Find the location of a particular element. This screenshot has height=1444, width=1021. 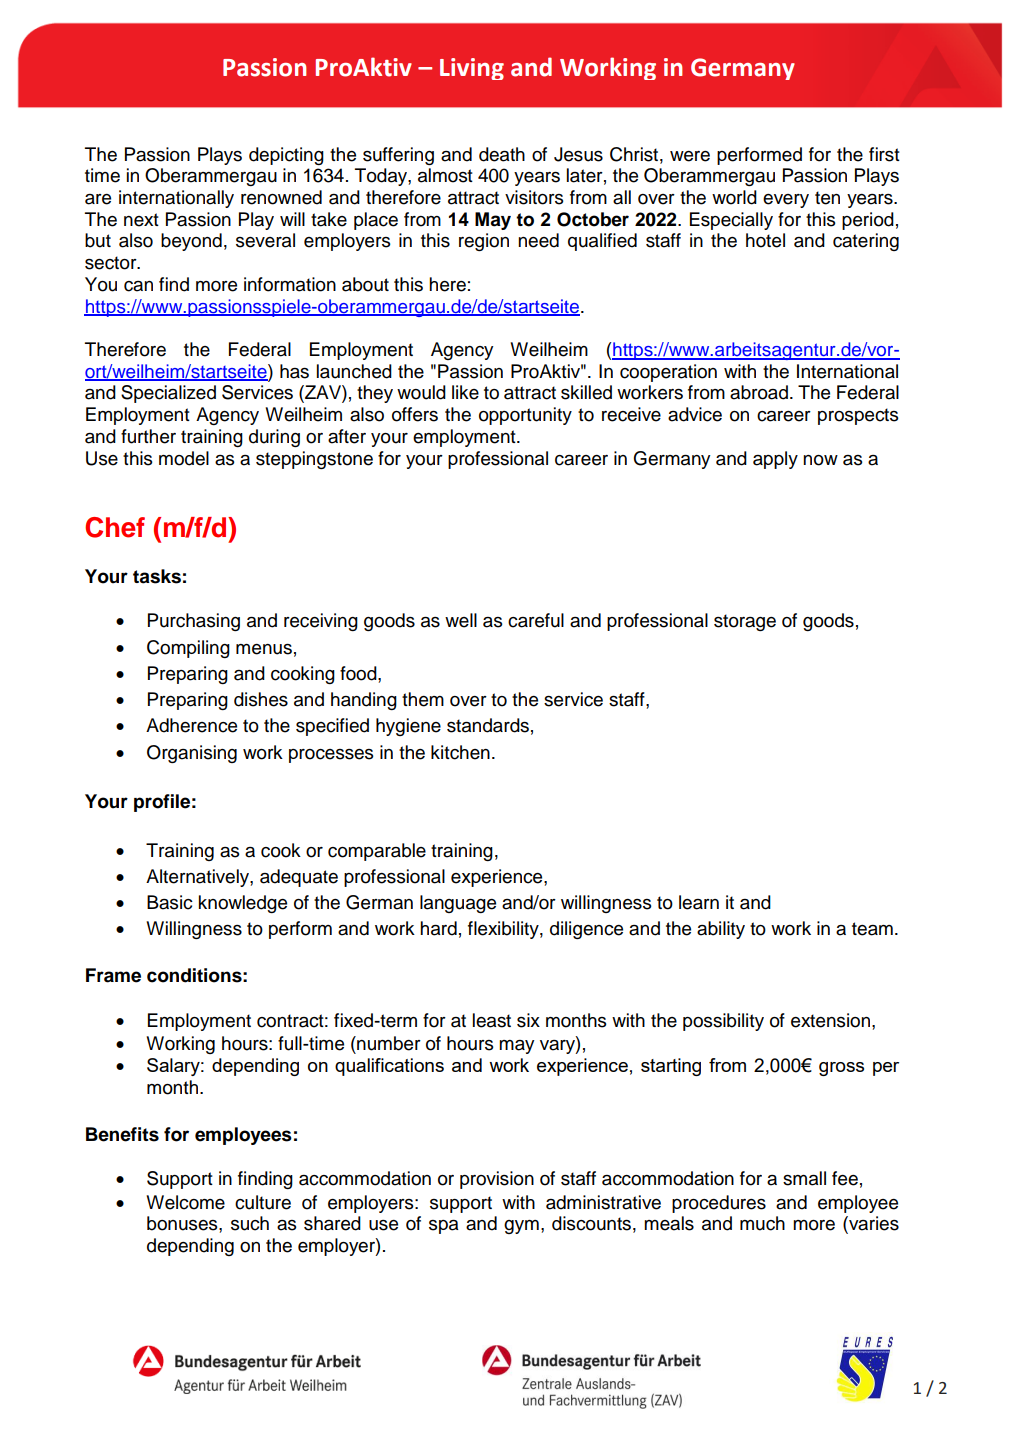

Living is located at coordinates (472, 69).
